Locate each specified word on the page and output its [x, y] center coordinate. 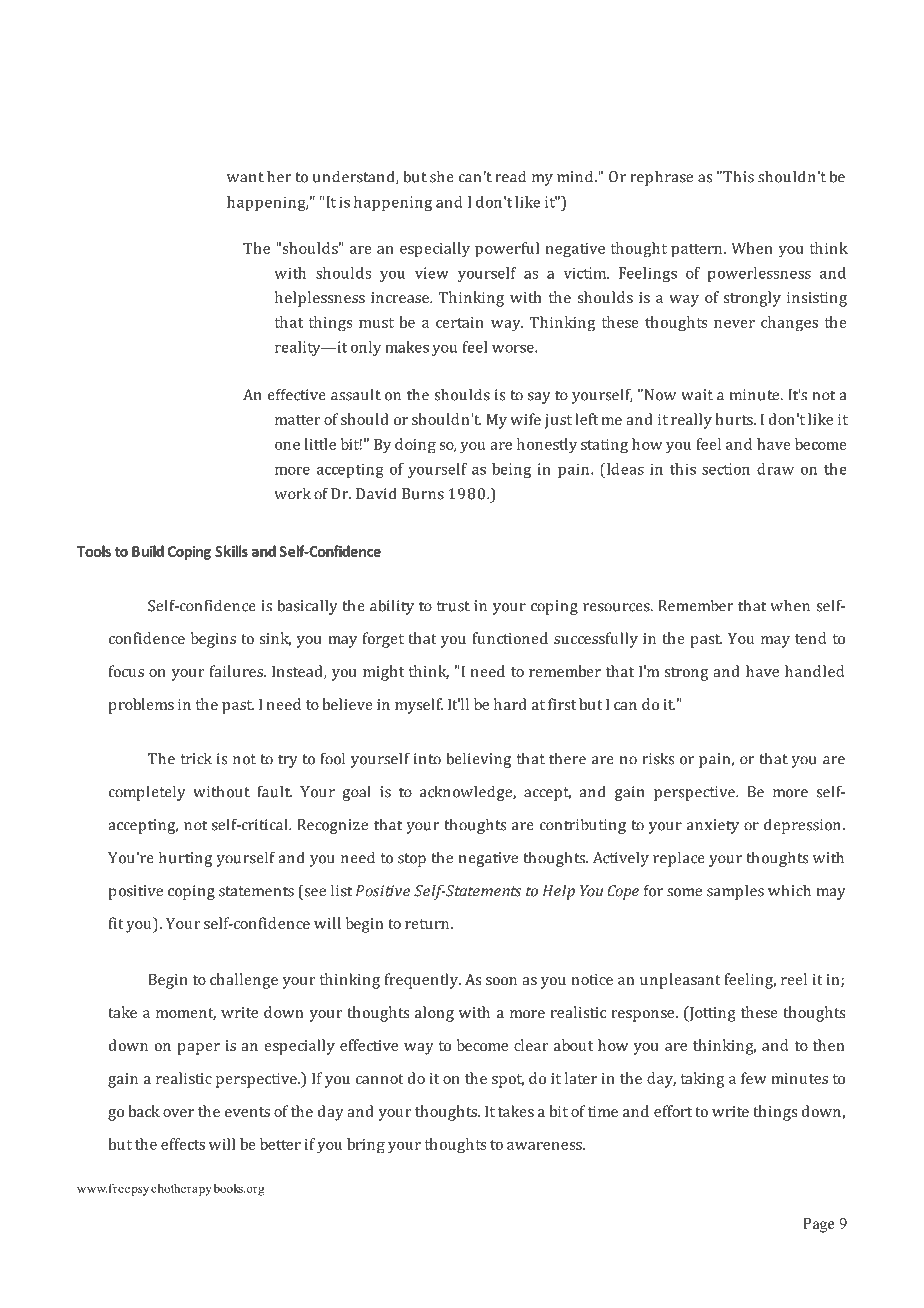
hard [510, 704]
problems [141, 706]
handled [814, 671]
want [245, 177]
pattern [698, 251]
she [442, 176]
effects [183, 1144]
